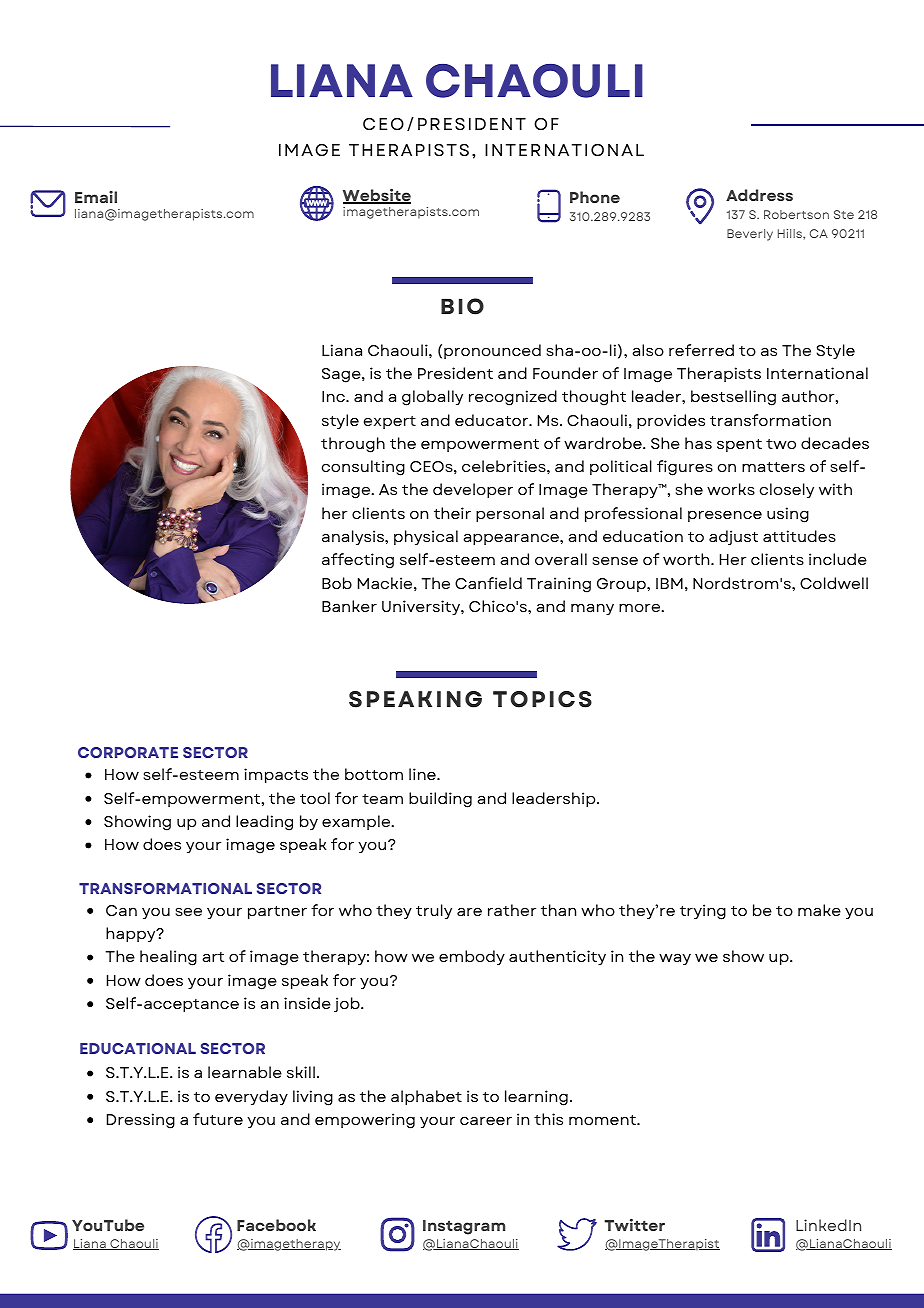 This screenshot has width=924, height=1308. I want to click on matters, so click(773, 467).
